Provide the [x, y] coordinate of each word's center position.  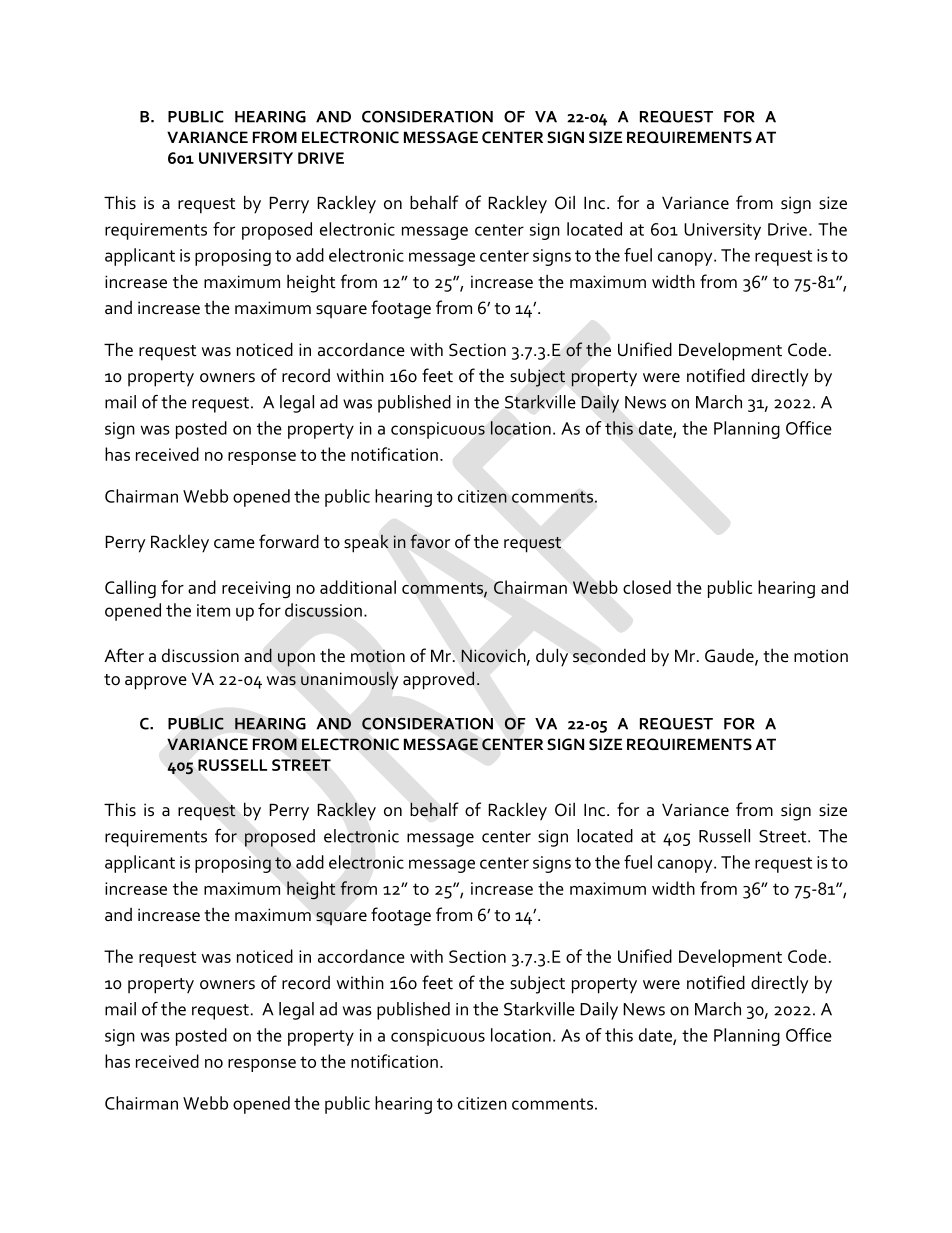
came [234, 544]
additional [358, 587]
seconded [609, 655]
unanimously [349, 680]
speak [366, 543]
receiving [256, 590]
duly [552, 657]
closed [647, 587]
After [124, 655]
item [213, 610]
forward [289, 541]
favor [430, 541]
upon [296, 660]
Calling [130, 589]
